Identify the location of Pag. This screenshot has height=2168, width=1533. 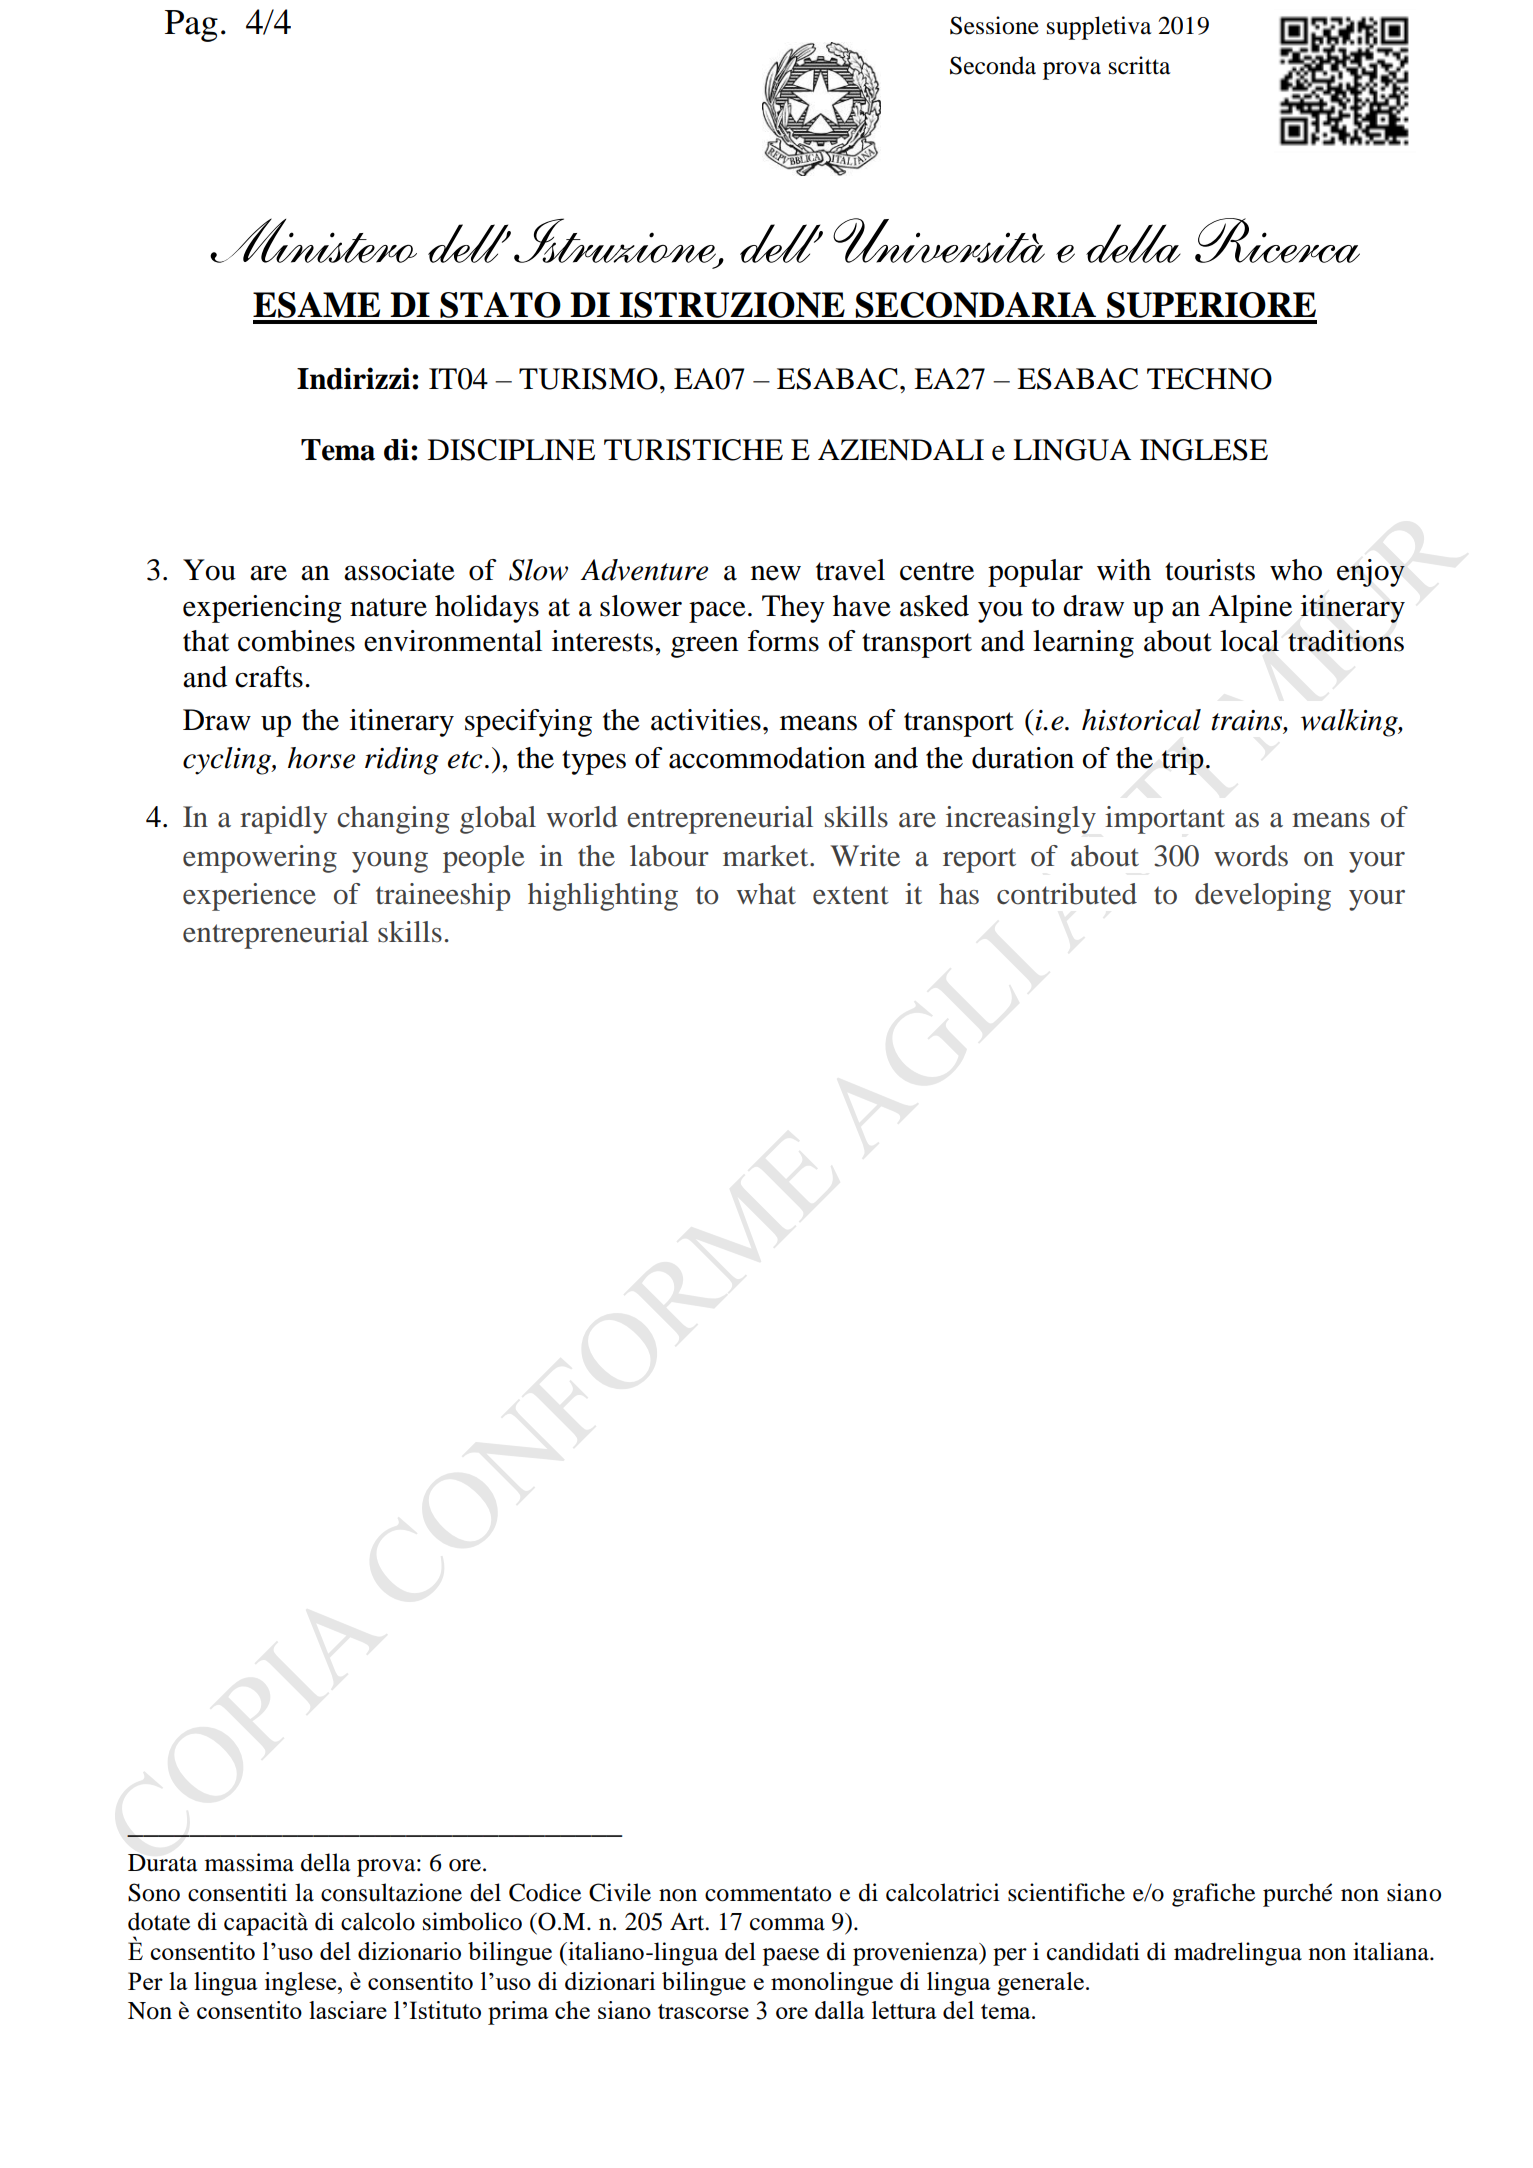
(191, 26).
